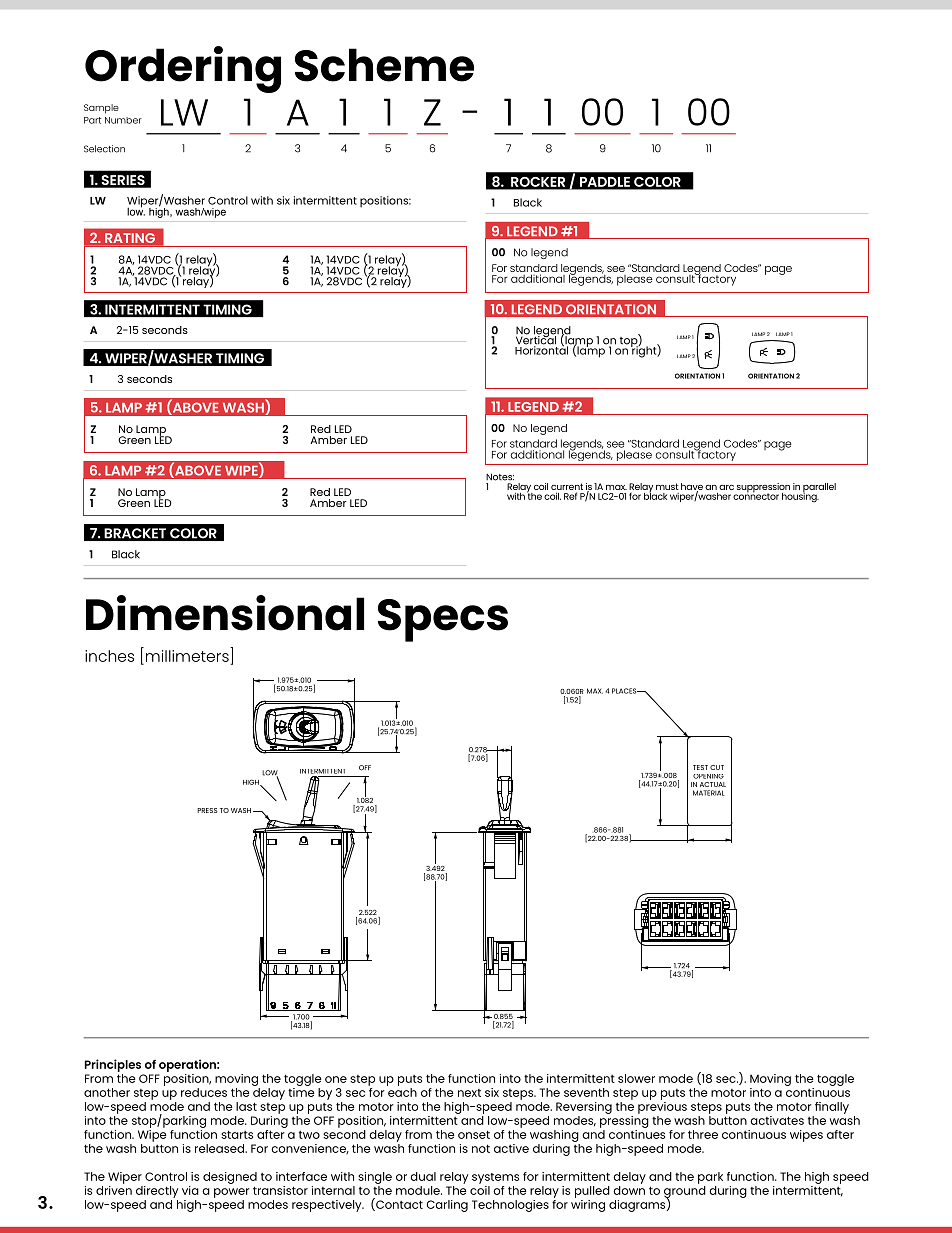 This image has width=952, height=1233. I want to click on PLACES, so click(625, 691).
